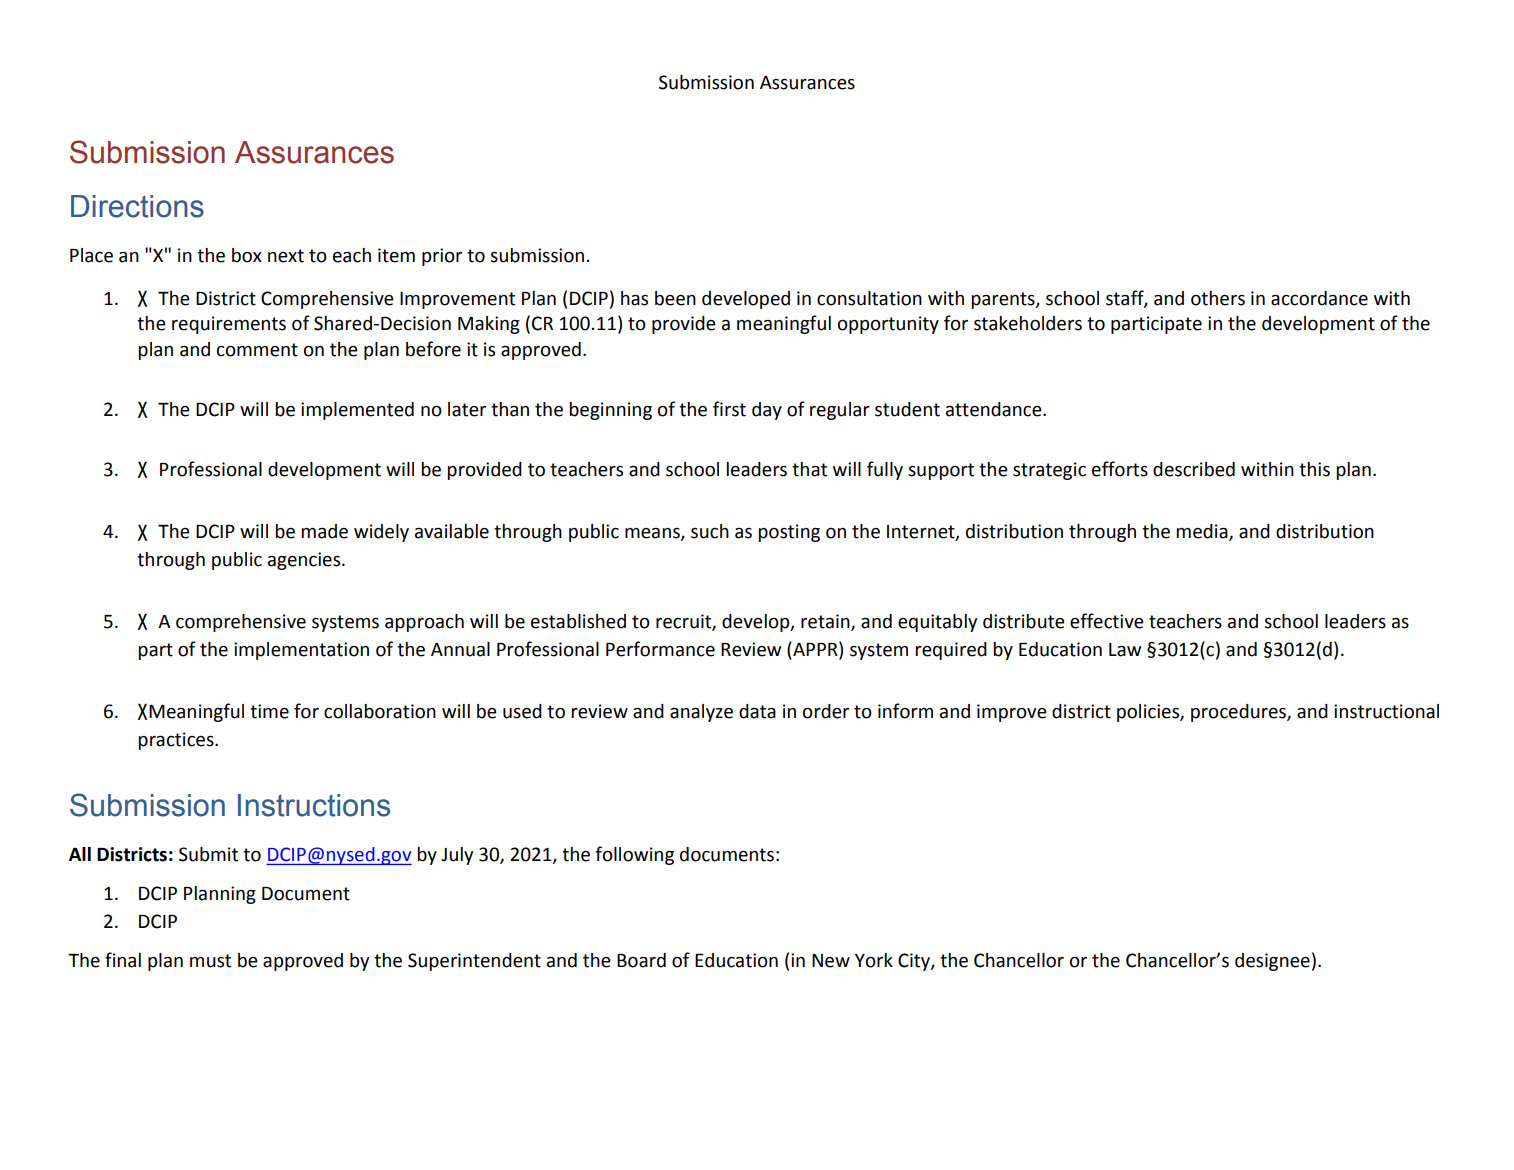 The height and width of the image is (1170, 1514). Describe the element at coordinates (1218, 298) in the image. I see `others` at that location.
